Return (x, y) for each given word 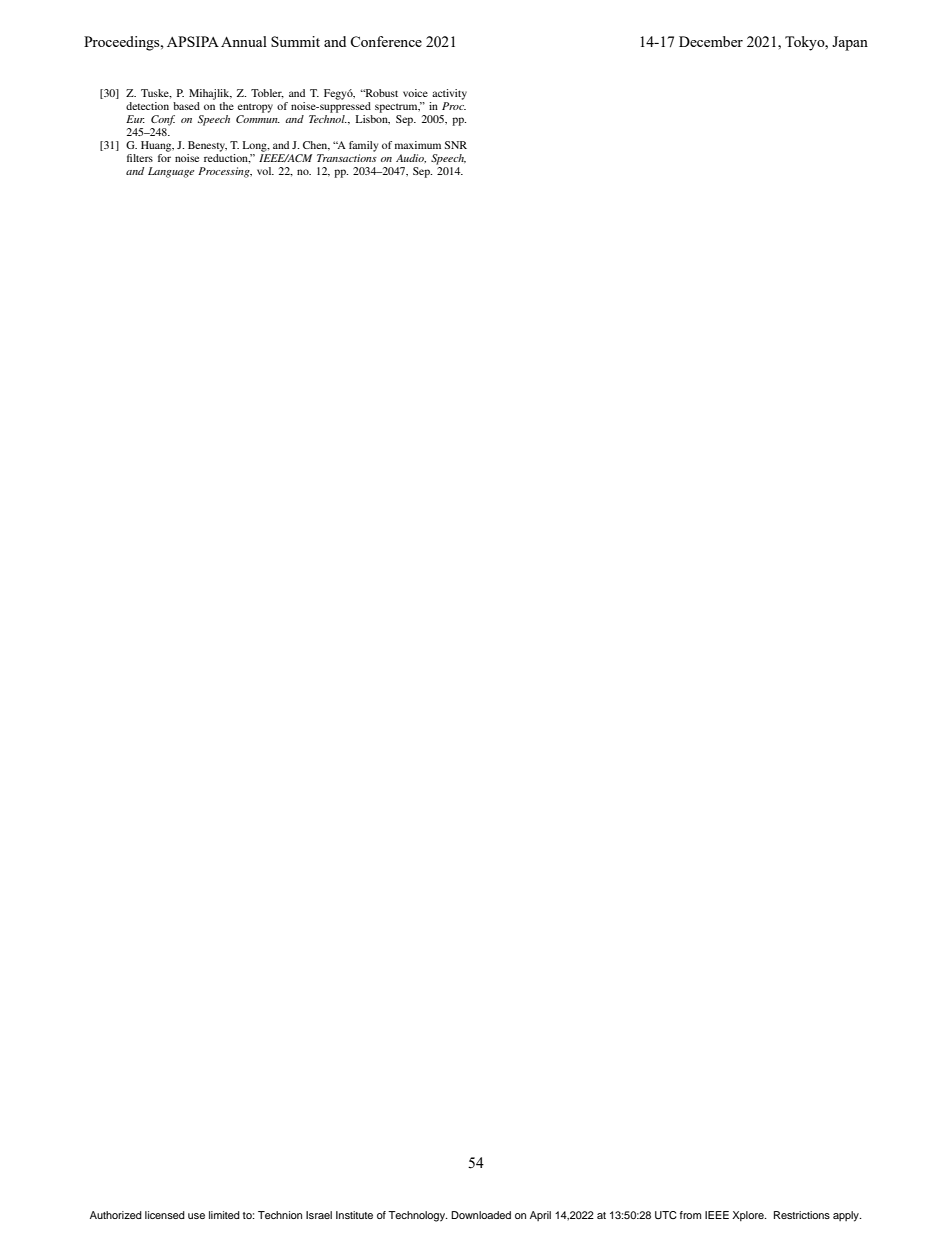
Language (171, 172)
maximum (418, 145)
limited (224, 1215)
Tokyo (806, 43)
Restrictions (802, 1215)
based (186, 106)
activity (449, 94)
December (711, 41)
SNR (456, 145)
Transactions (347, 158)
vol (265, 171)
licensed (165, 1215)
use (196, 1216)
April (540, 1216)
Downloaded (481, 1215)
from (690, 1215)
